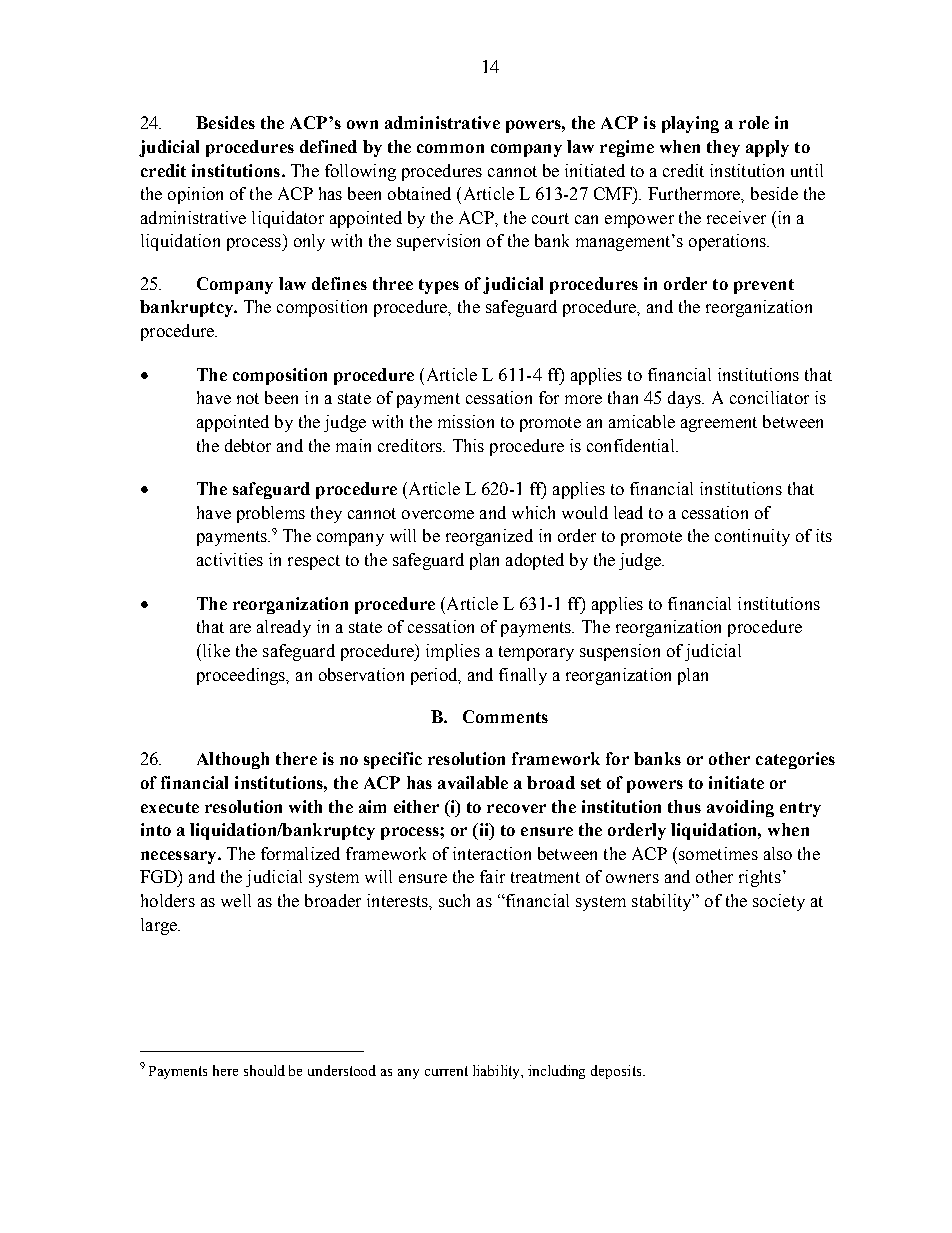 Image resolution: width=952 pixels, height=1233 pixels. Describe the element at coordinates (446, 1071) in the image. I see `current` at that location.
